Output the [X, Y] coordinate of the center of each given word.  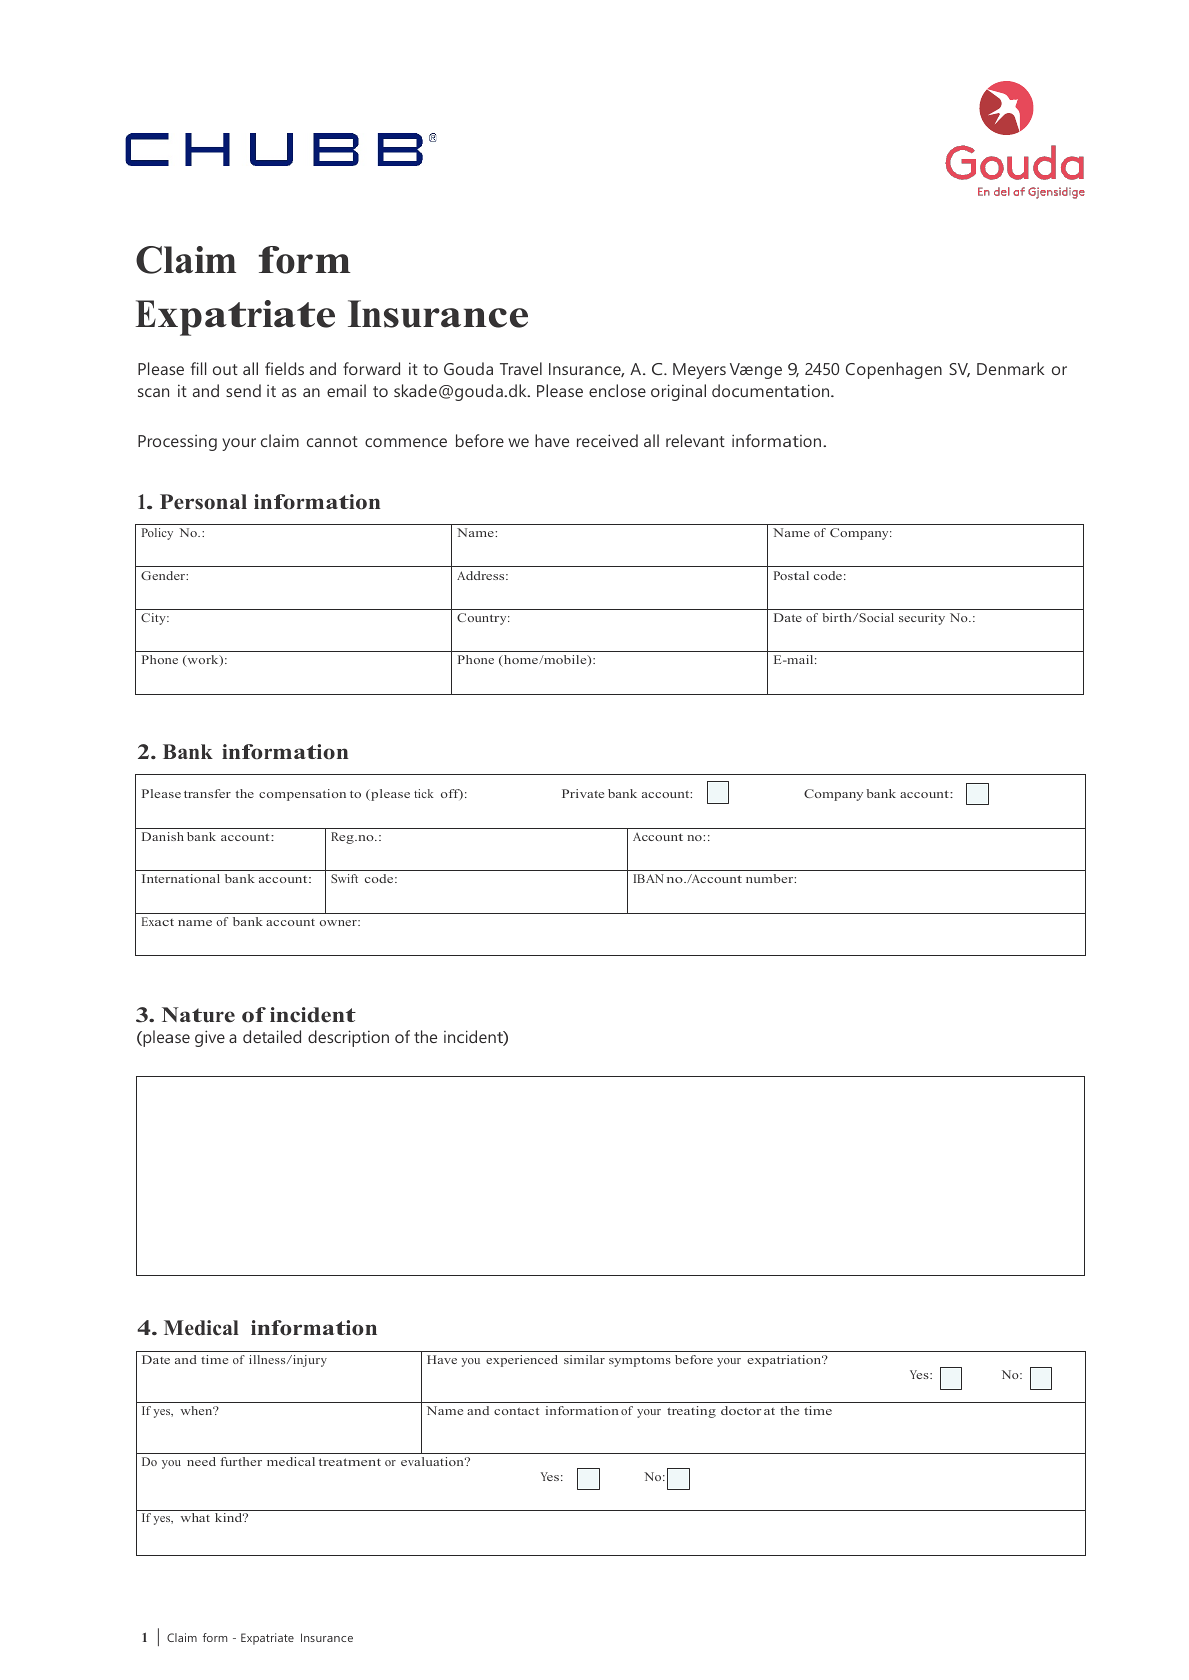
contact [516, 1411]
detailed [272, 1036]
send [243, 390]
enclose [617, 390]
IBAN [648, 878]
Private [583, 793]
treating [691, 1412]
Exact [158, 921]
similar [584, 1359]
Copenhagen [894, 370]
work [203, 661]
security [922, 619]
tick [424, 793]
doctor [741, 1410]
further [241, 1461]
